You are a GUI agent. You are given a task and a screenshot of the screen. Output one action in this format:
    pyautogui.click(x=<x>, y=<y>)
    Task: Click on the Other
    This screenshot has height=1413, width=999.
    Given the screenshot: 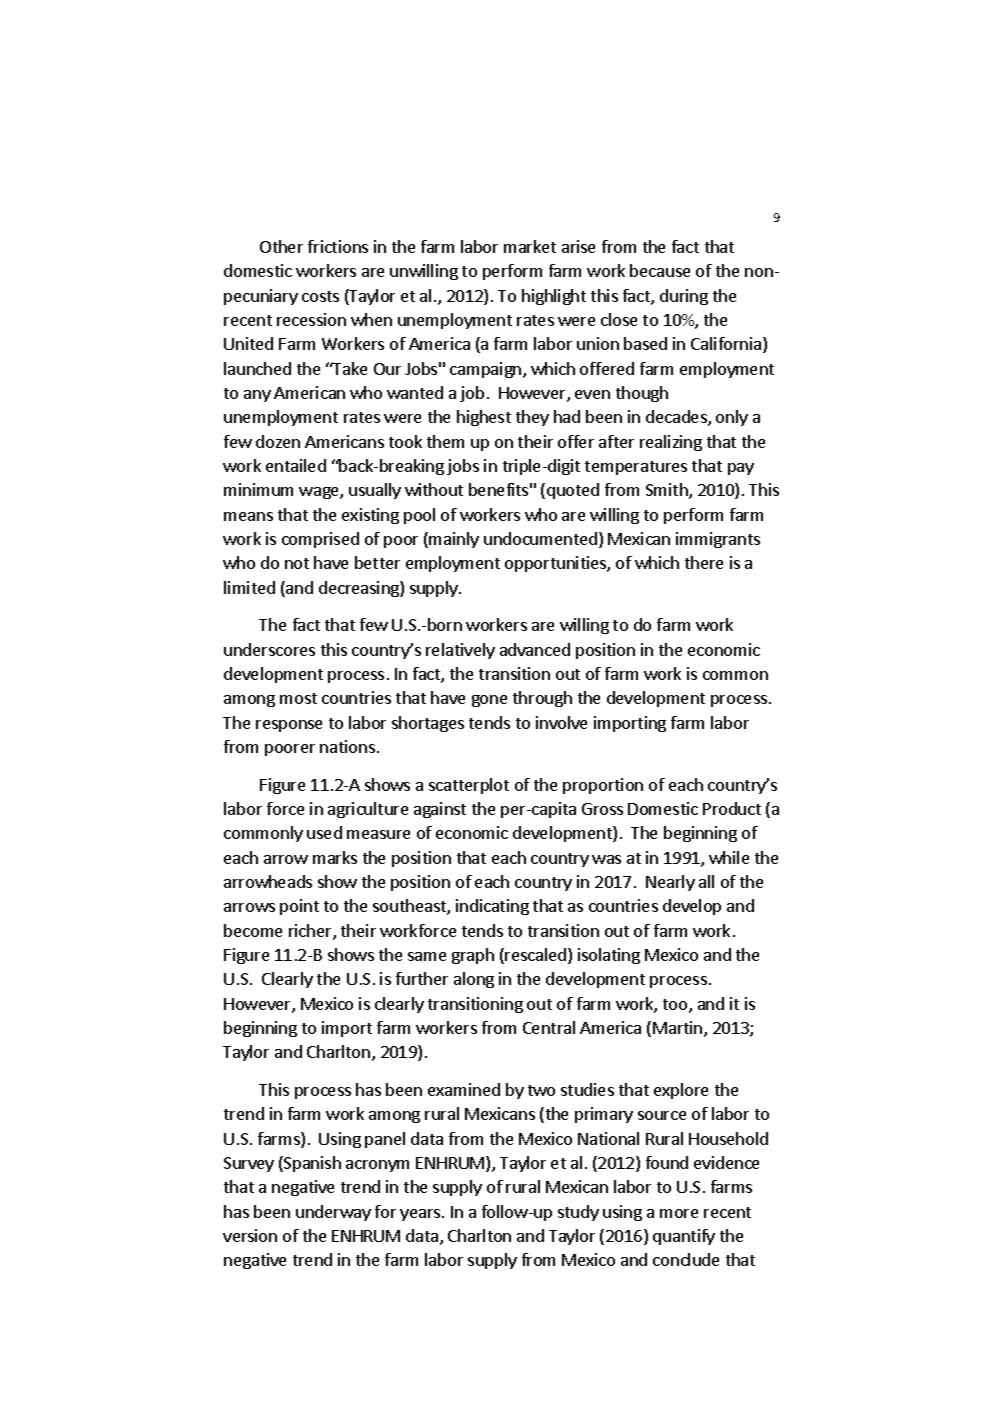 What is the action you would take?
    pyautogui.click(x=281, y=246)
